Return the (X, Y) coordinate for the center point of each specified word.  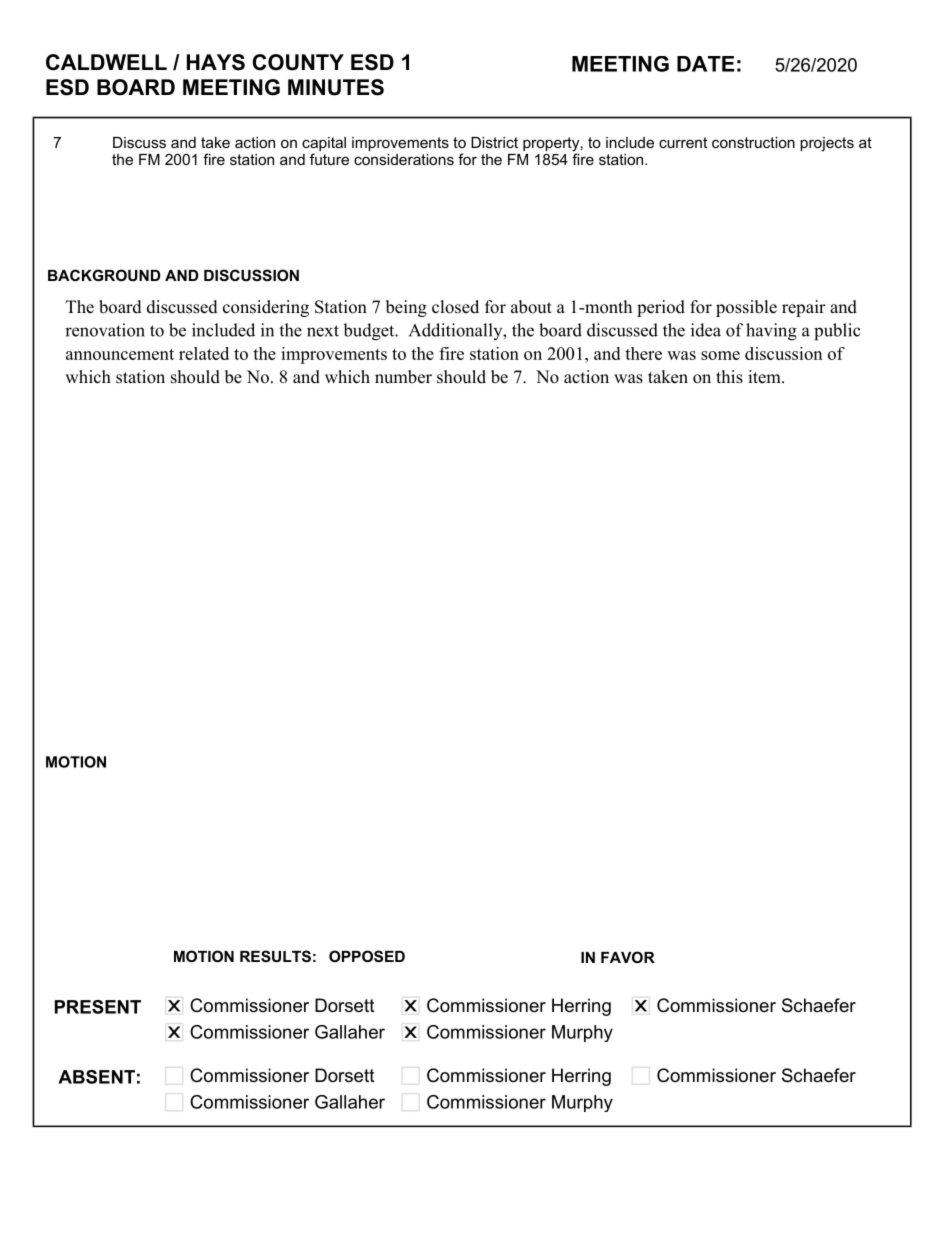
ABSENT (96, 1077)
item (765, 377)
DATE (705, 64)
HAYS (216, 62)
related (204, 353)
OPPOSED (367, 956)
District (494, 142)
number (403, 377)
